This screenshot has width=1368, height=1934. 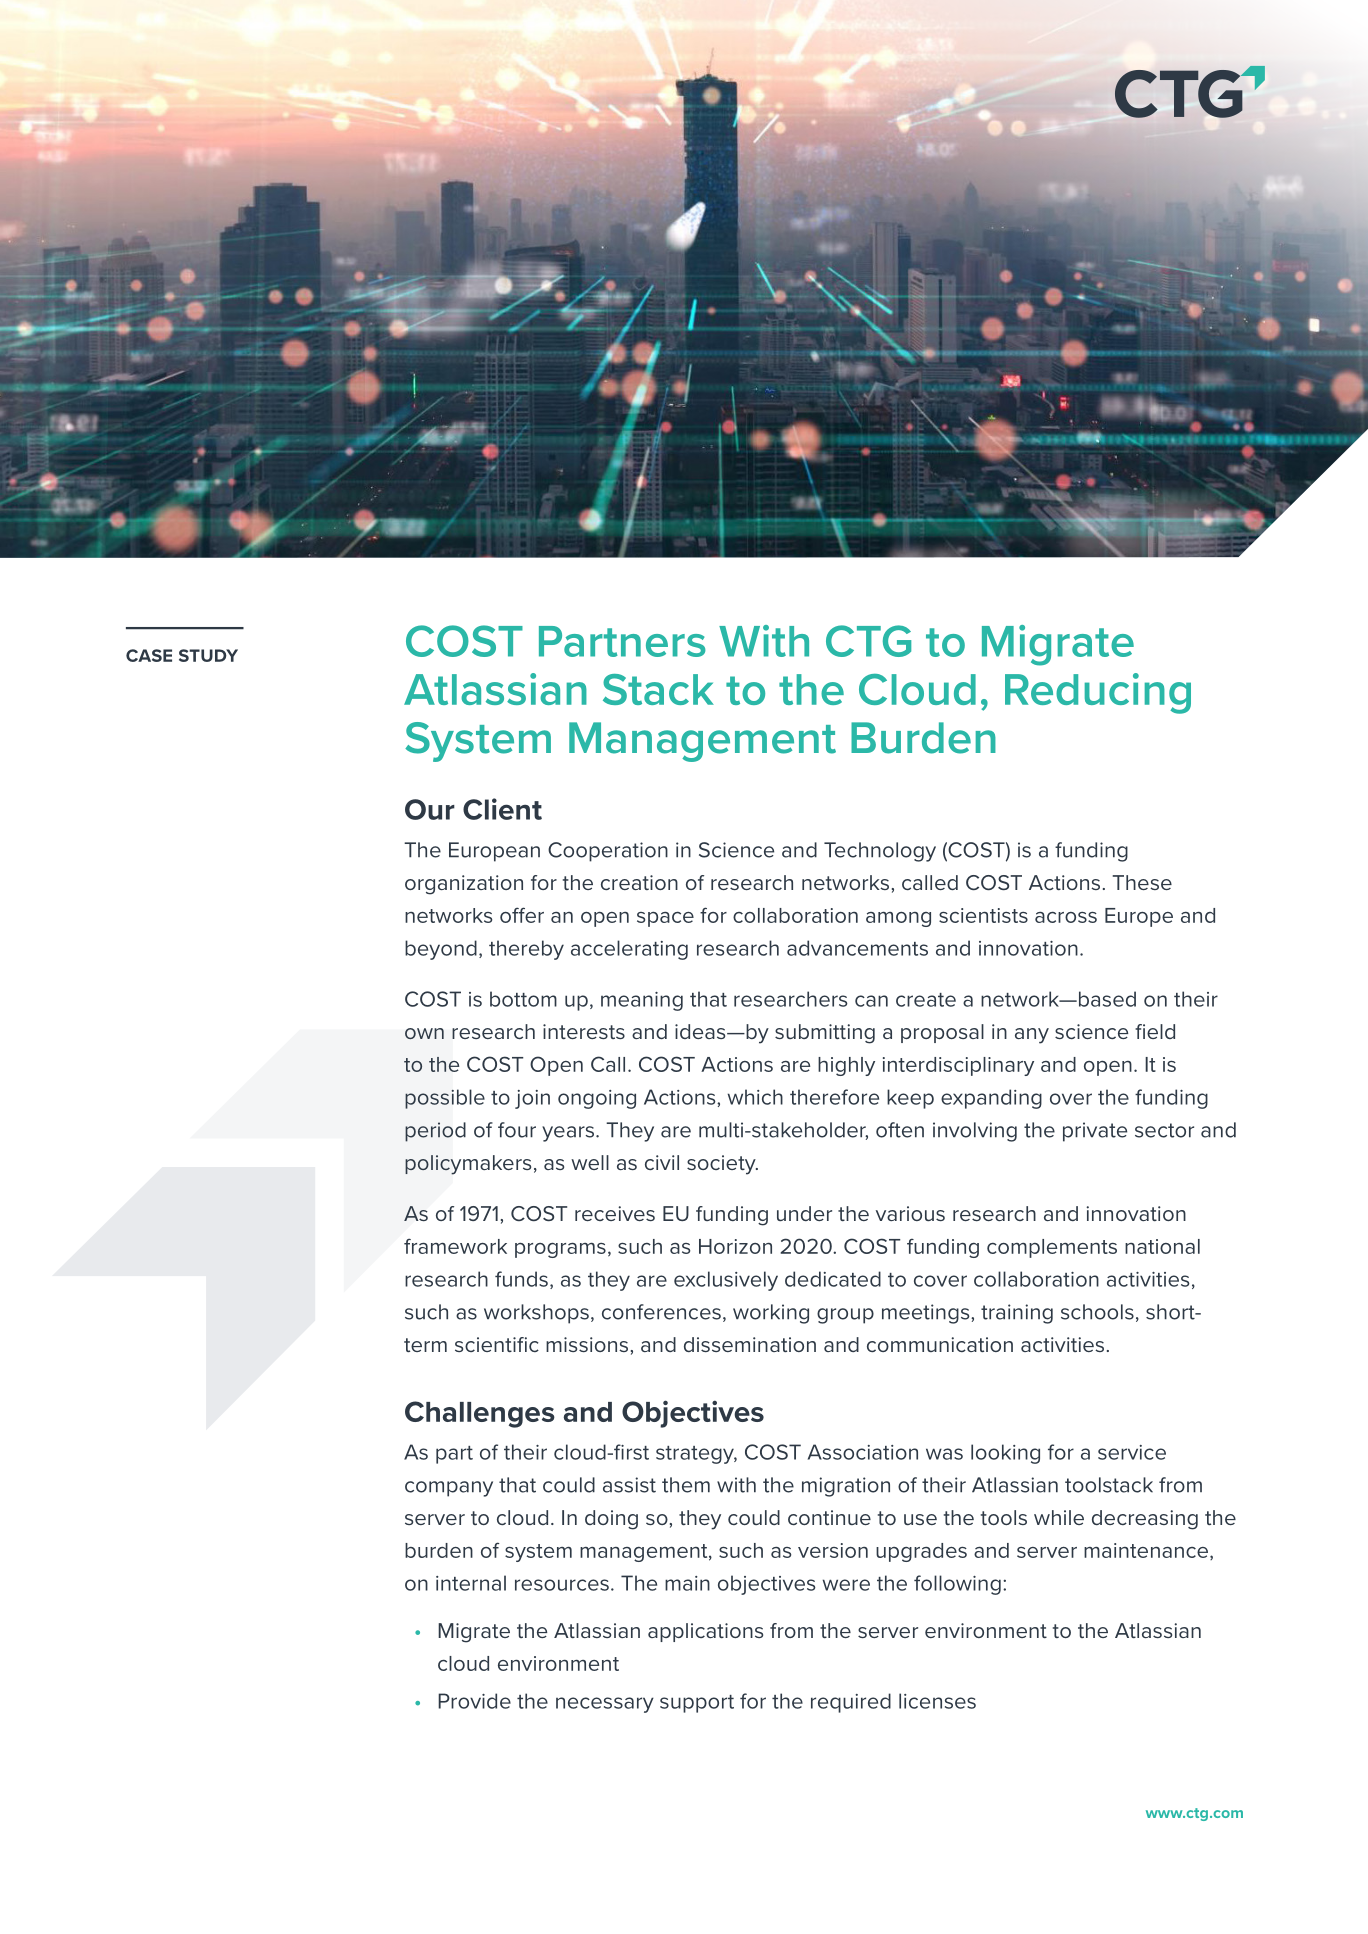 What do you see at coordinates (1005, 1454) in the screenshot?
I see `looking` at bounding box center [1005, 1454].
